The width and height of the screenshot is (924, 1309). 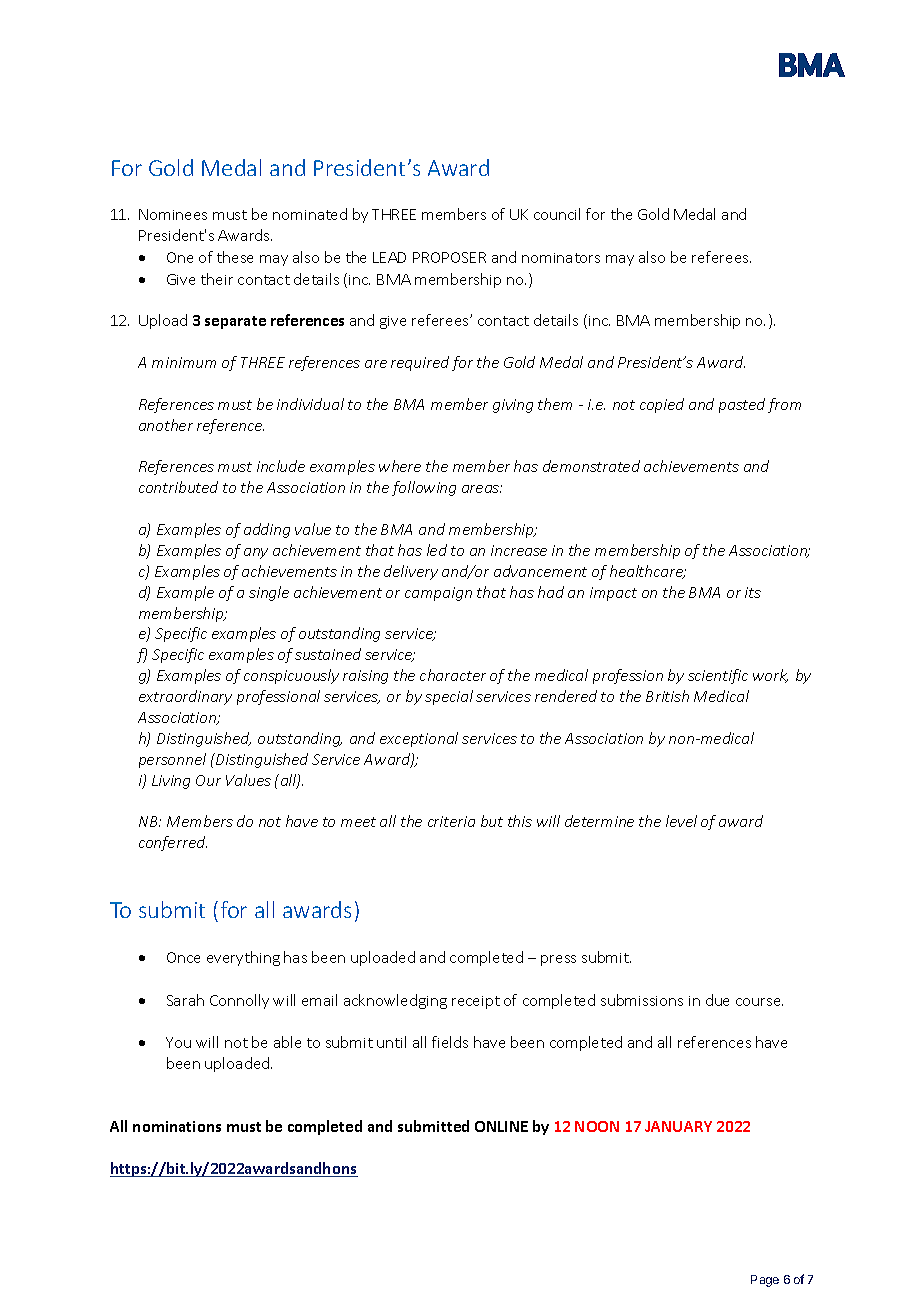 What do you see at coordinates (501, 1126) in the screenshot?
I see `ONLINE` at bounding box center [501, 1126].
